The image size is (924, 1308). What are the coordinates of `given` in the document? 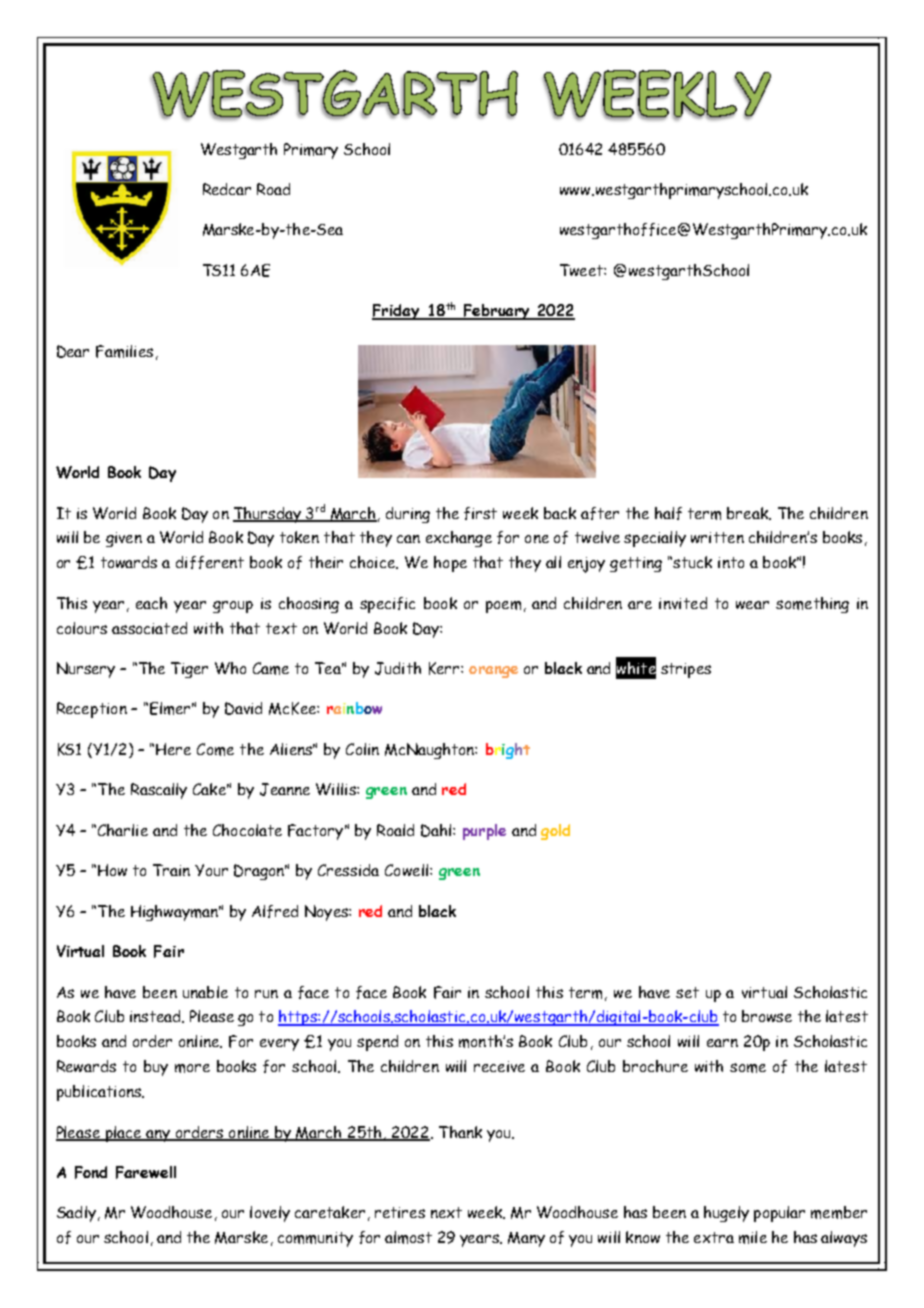 It's located at (124, 539).
